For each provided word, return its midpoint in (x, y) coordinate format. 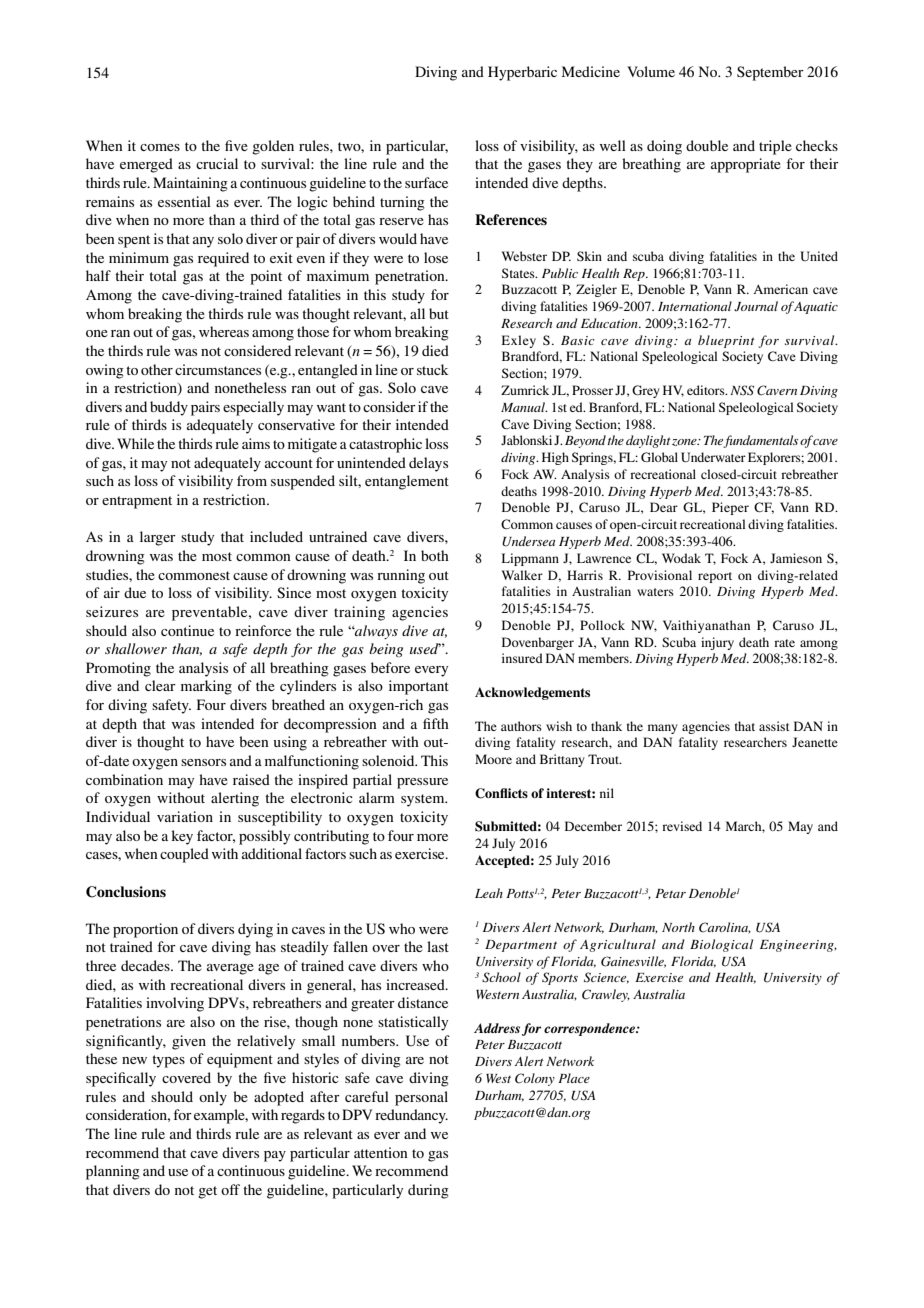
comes (160, 147)
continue (187, 630)
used (425, 648)
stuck (432, 369)
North (678, 927)
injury (717, 643)
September (770, 73)
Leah (489, 893)
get (207, 1192)
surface (426, 182)
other (157, 369)
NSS (742, 390)
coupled (184, 855)
